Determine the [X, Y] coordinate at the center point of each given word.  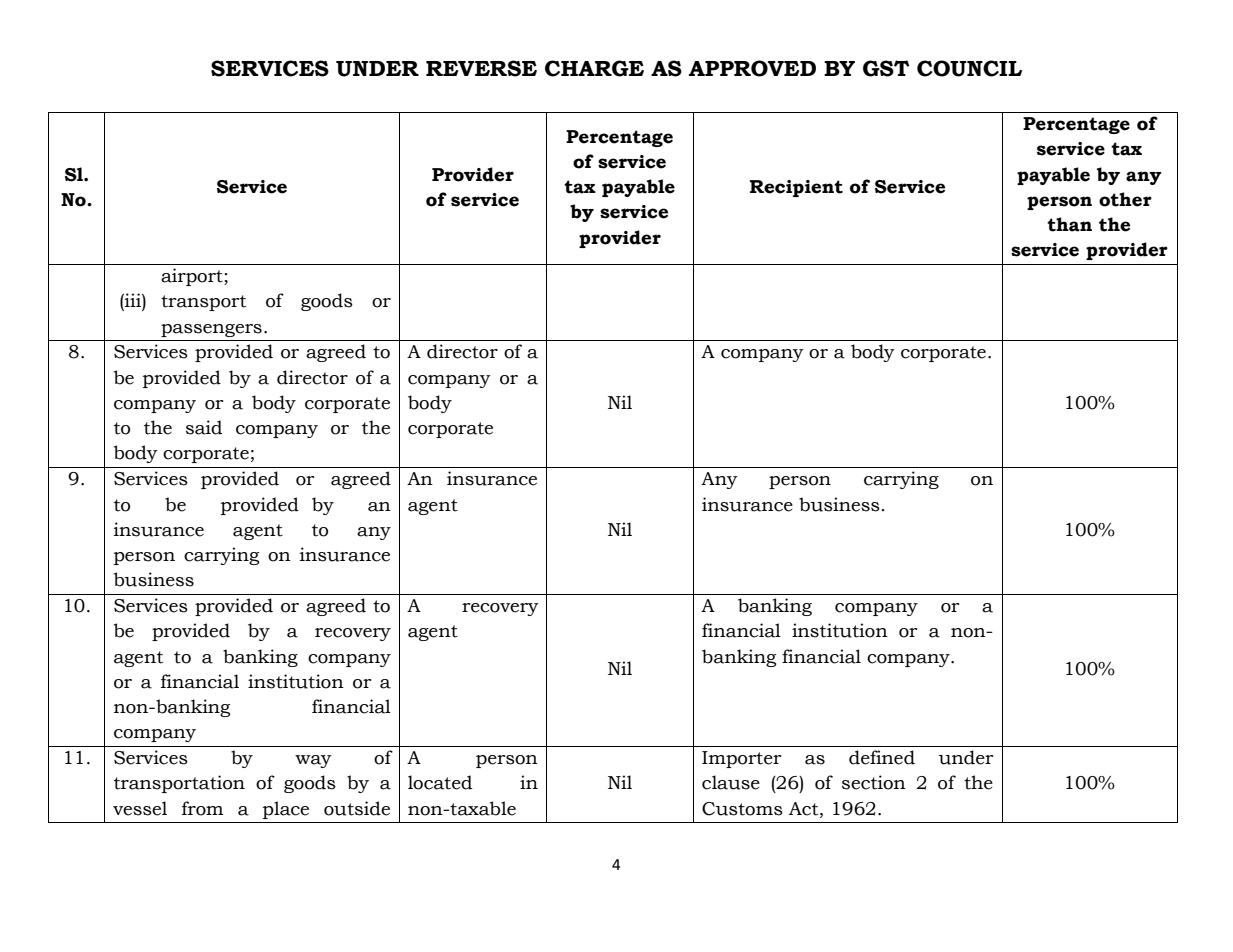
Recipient [796, 188]
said [204, 427]
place [286, 810]
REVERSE [481, 68]
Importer [742, 759]
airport [193, 277]
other [1125, 199]
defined [882, 757]
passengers [211, 330]
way [313, 761]
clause [731, 782]
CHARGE [594, 68]
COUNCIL [969, 68]
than [1069, 224]
